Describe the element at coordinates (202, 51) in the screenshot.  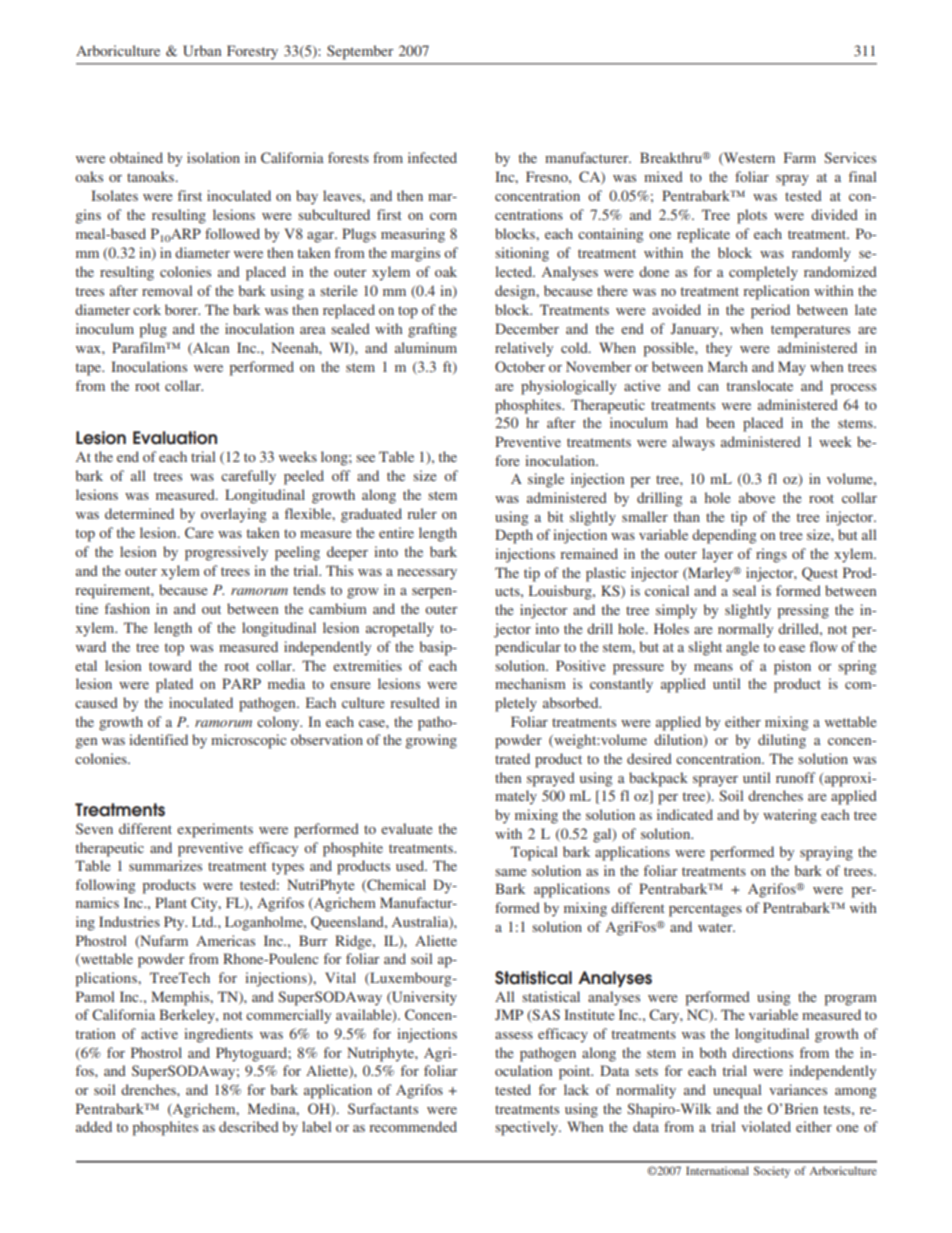
I see `Urban` at that location.
